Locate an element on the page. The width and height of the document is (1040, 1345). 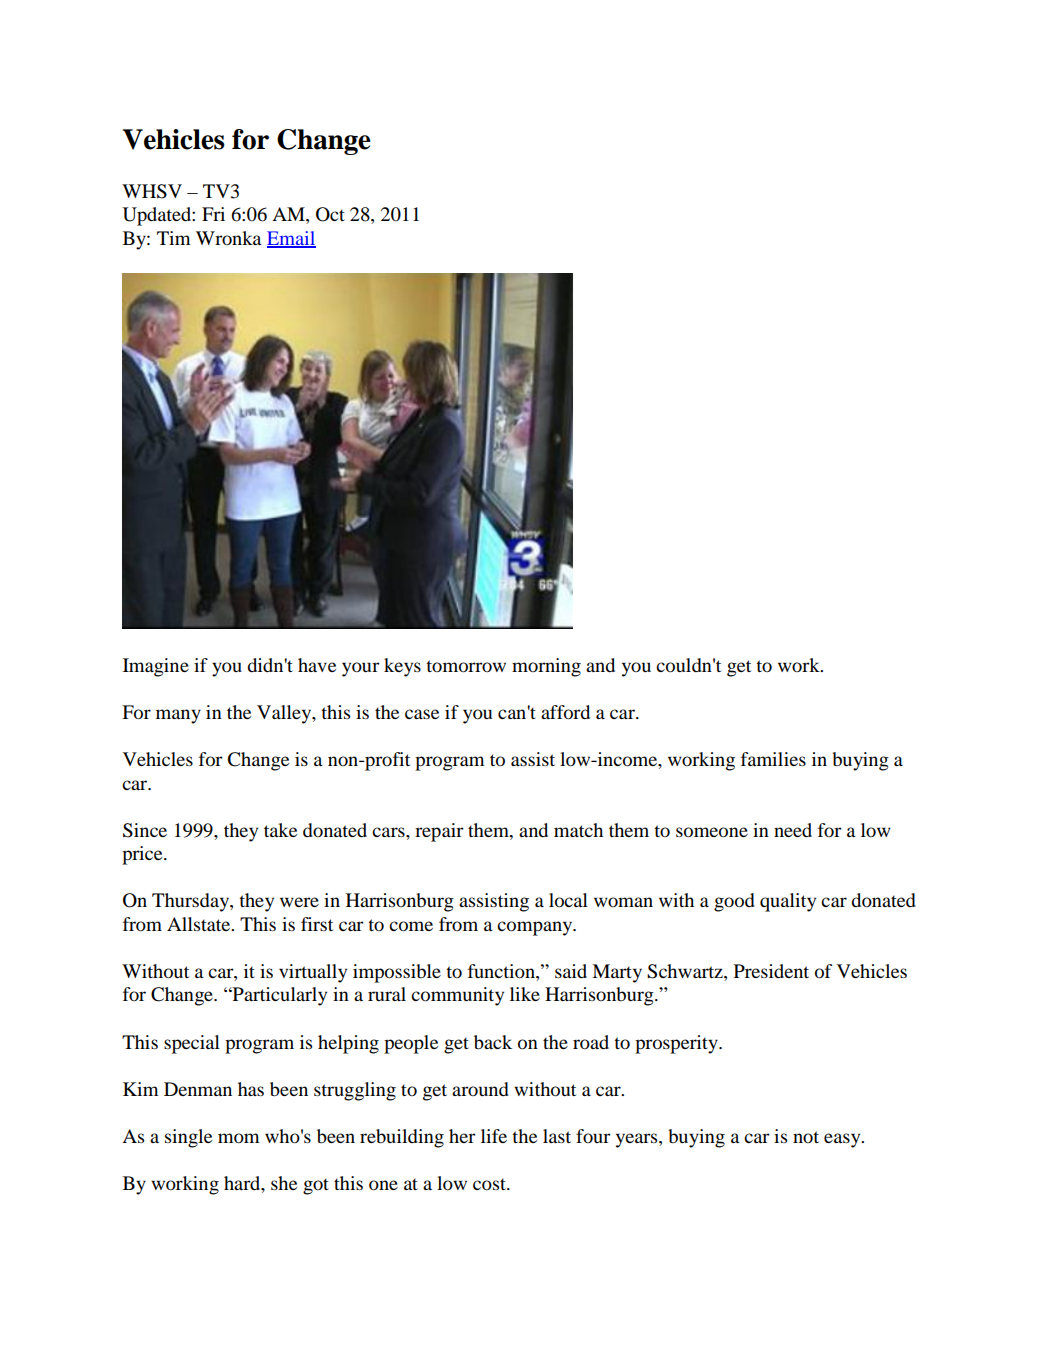
morning is located at coordinates (546, 667).
